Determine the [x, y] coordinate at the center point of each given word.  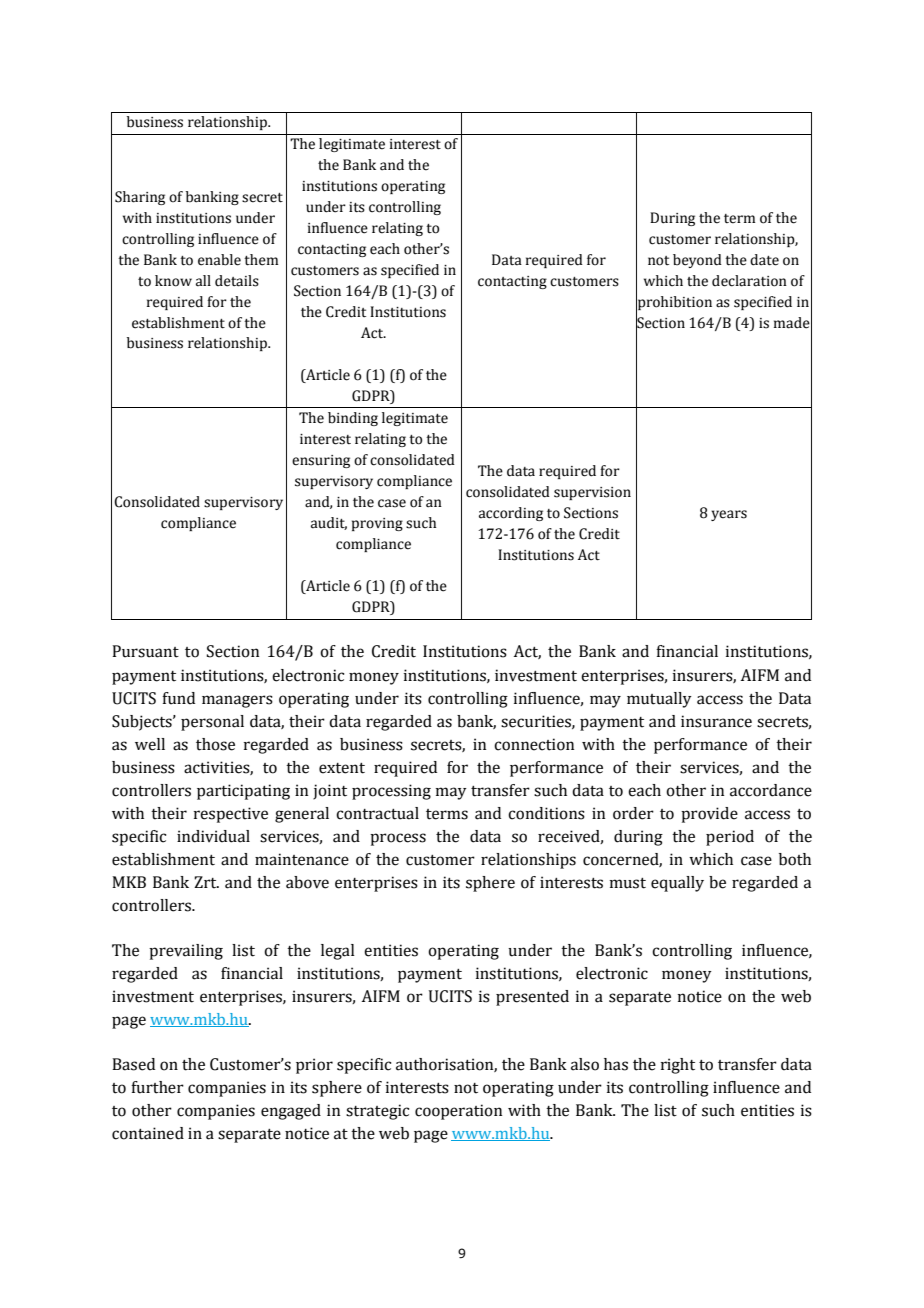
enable [219, 260]
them [261, 260]
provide [709, 815]
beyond [697, 261]
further [157, 1087]
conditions [546, 813]
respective [231, 815]
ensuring [321, 461]
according [511, 514]
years [729, 515]
